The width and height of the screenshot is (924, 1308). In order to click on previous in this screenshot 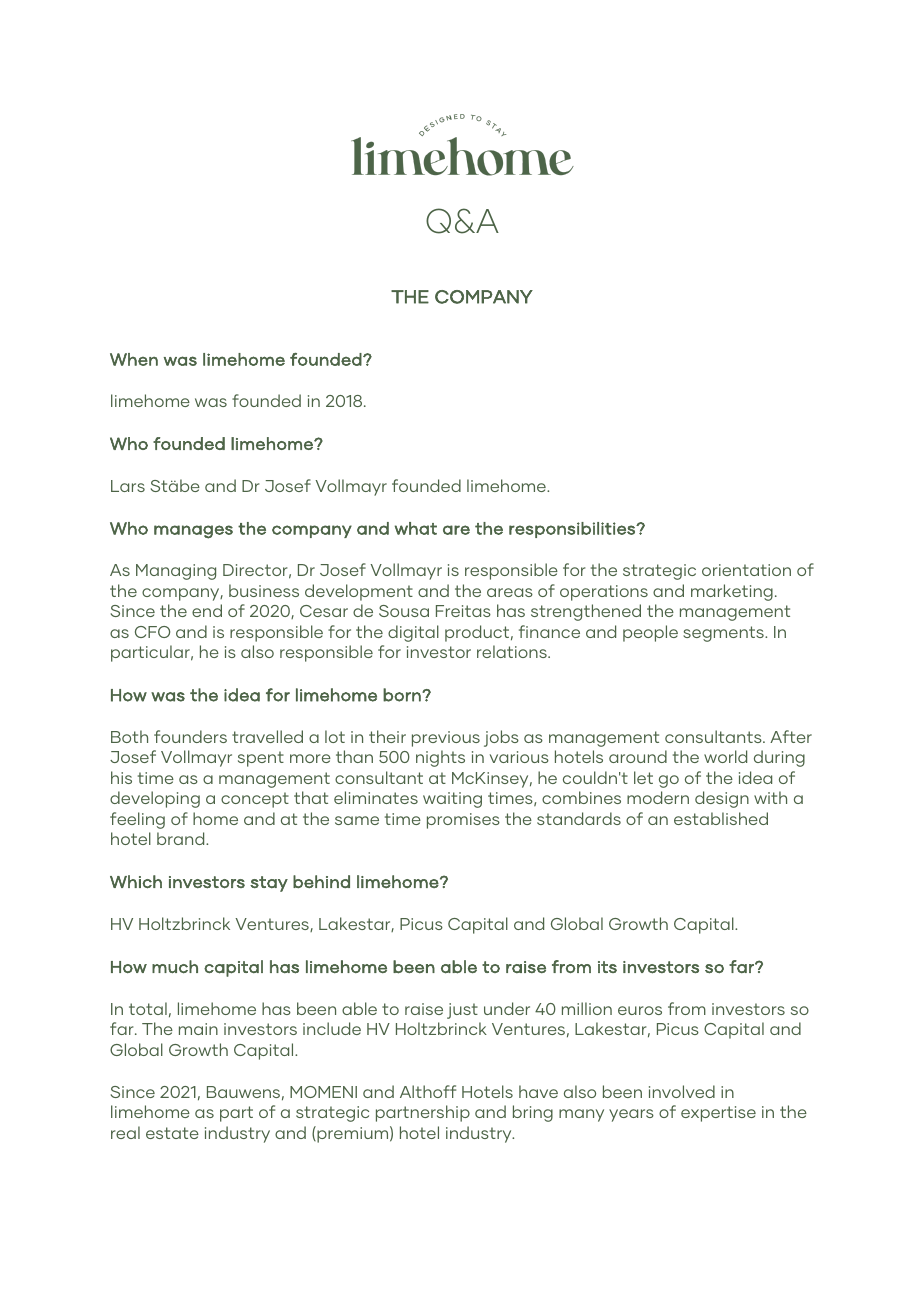, I will do `click(446, 739)`.
